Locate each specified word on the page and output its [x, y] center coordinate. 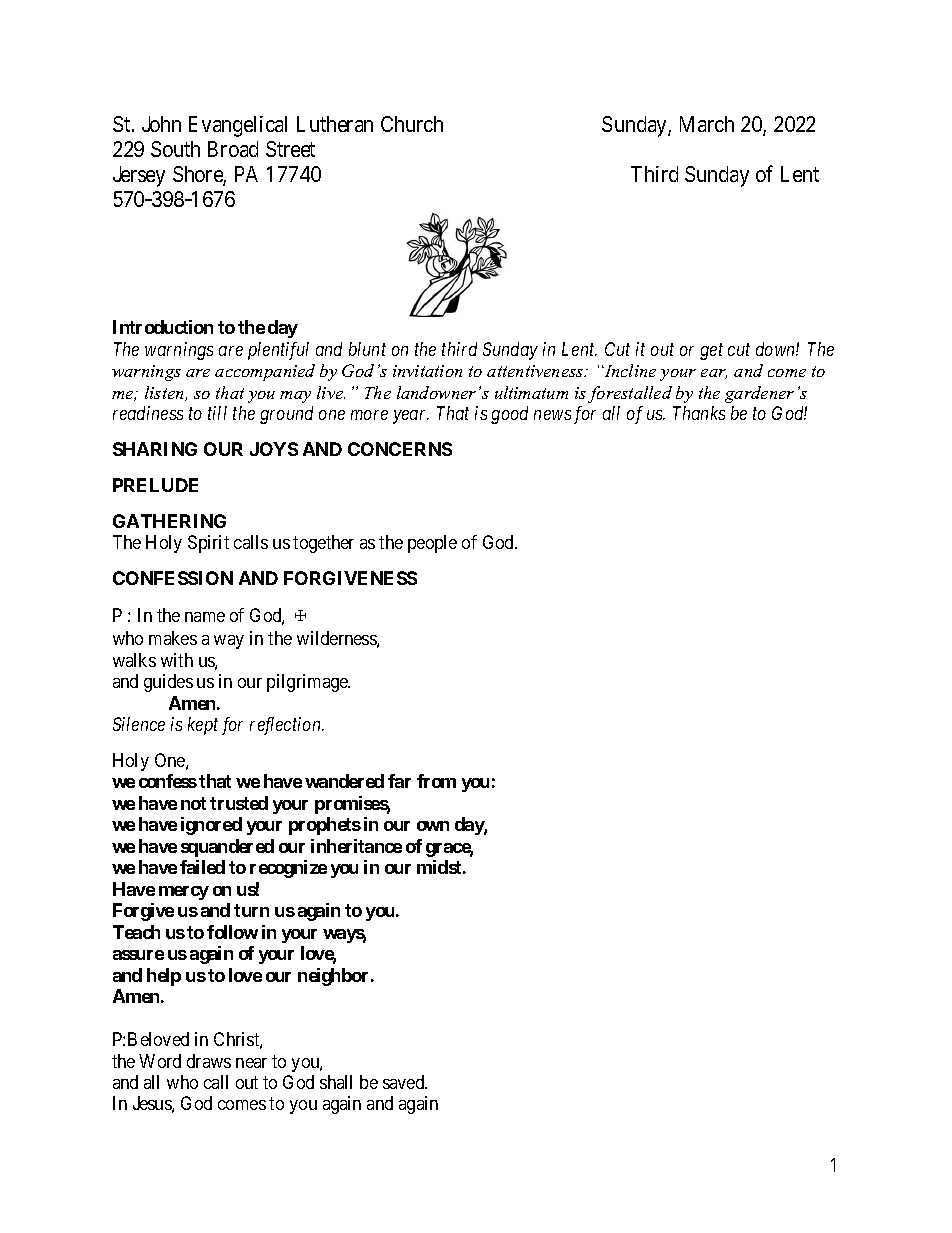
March [707, 124]
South [175, 149]
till [217, 413]
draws [209, 1061]
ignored [211, 826]
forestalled [630, 394]
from [436, 781]
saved [405, 1082]
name [205, 617]
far [399, 781]
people [432, 544]
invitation [427, 371]
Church [412, 124]
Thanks [699, 413]
